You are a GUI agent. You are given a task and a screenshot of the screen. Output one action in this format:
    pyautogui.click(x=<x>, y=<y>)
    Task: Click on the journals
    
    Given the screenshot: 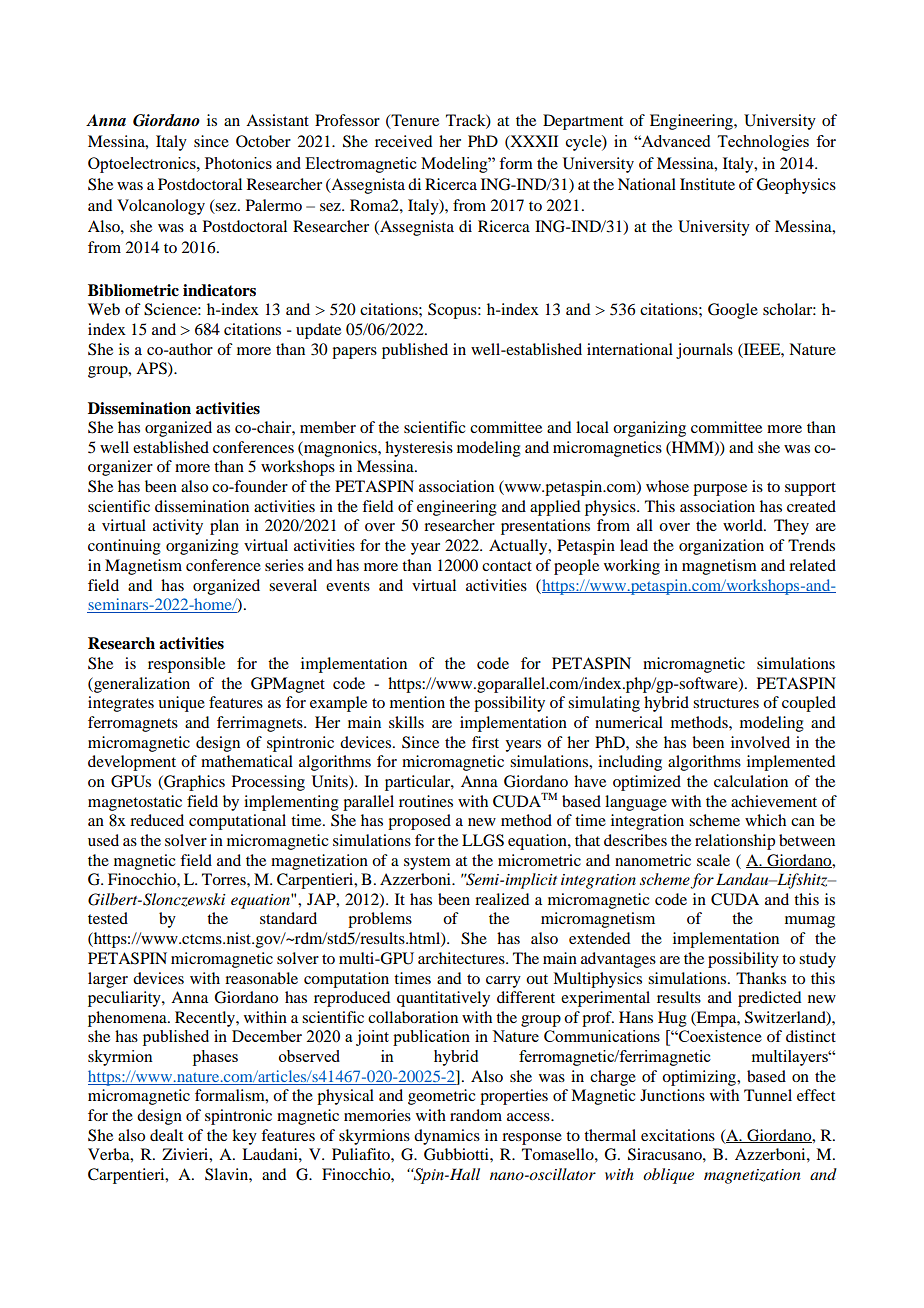 What is the action you would take?
    pyautogui.click(x=704, y=351)
